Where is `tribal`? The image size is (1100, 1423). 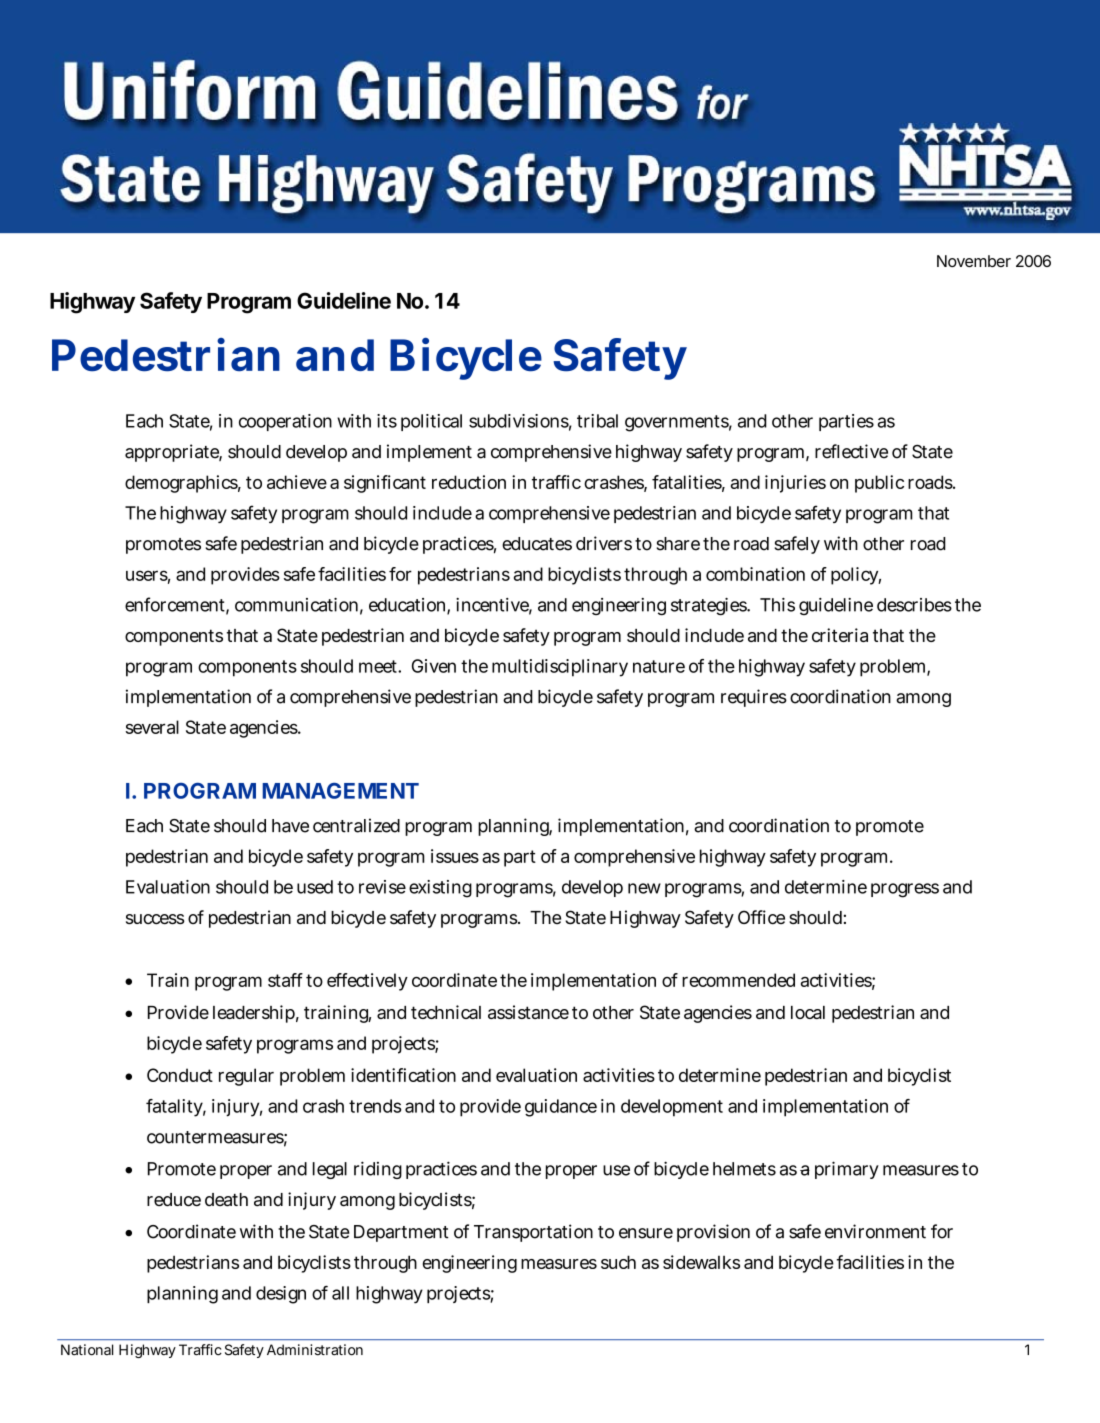
tribal is located at coordinates (597, 421).
